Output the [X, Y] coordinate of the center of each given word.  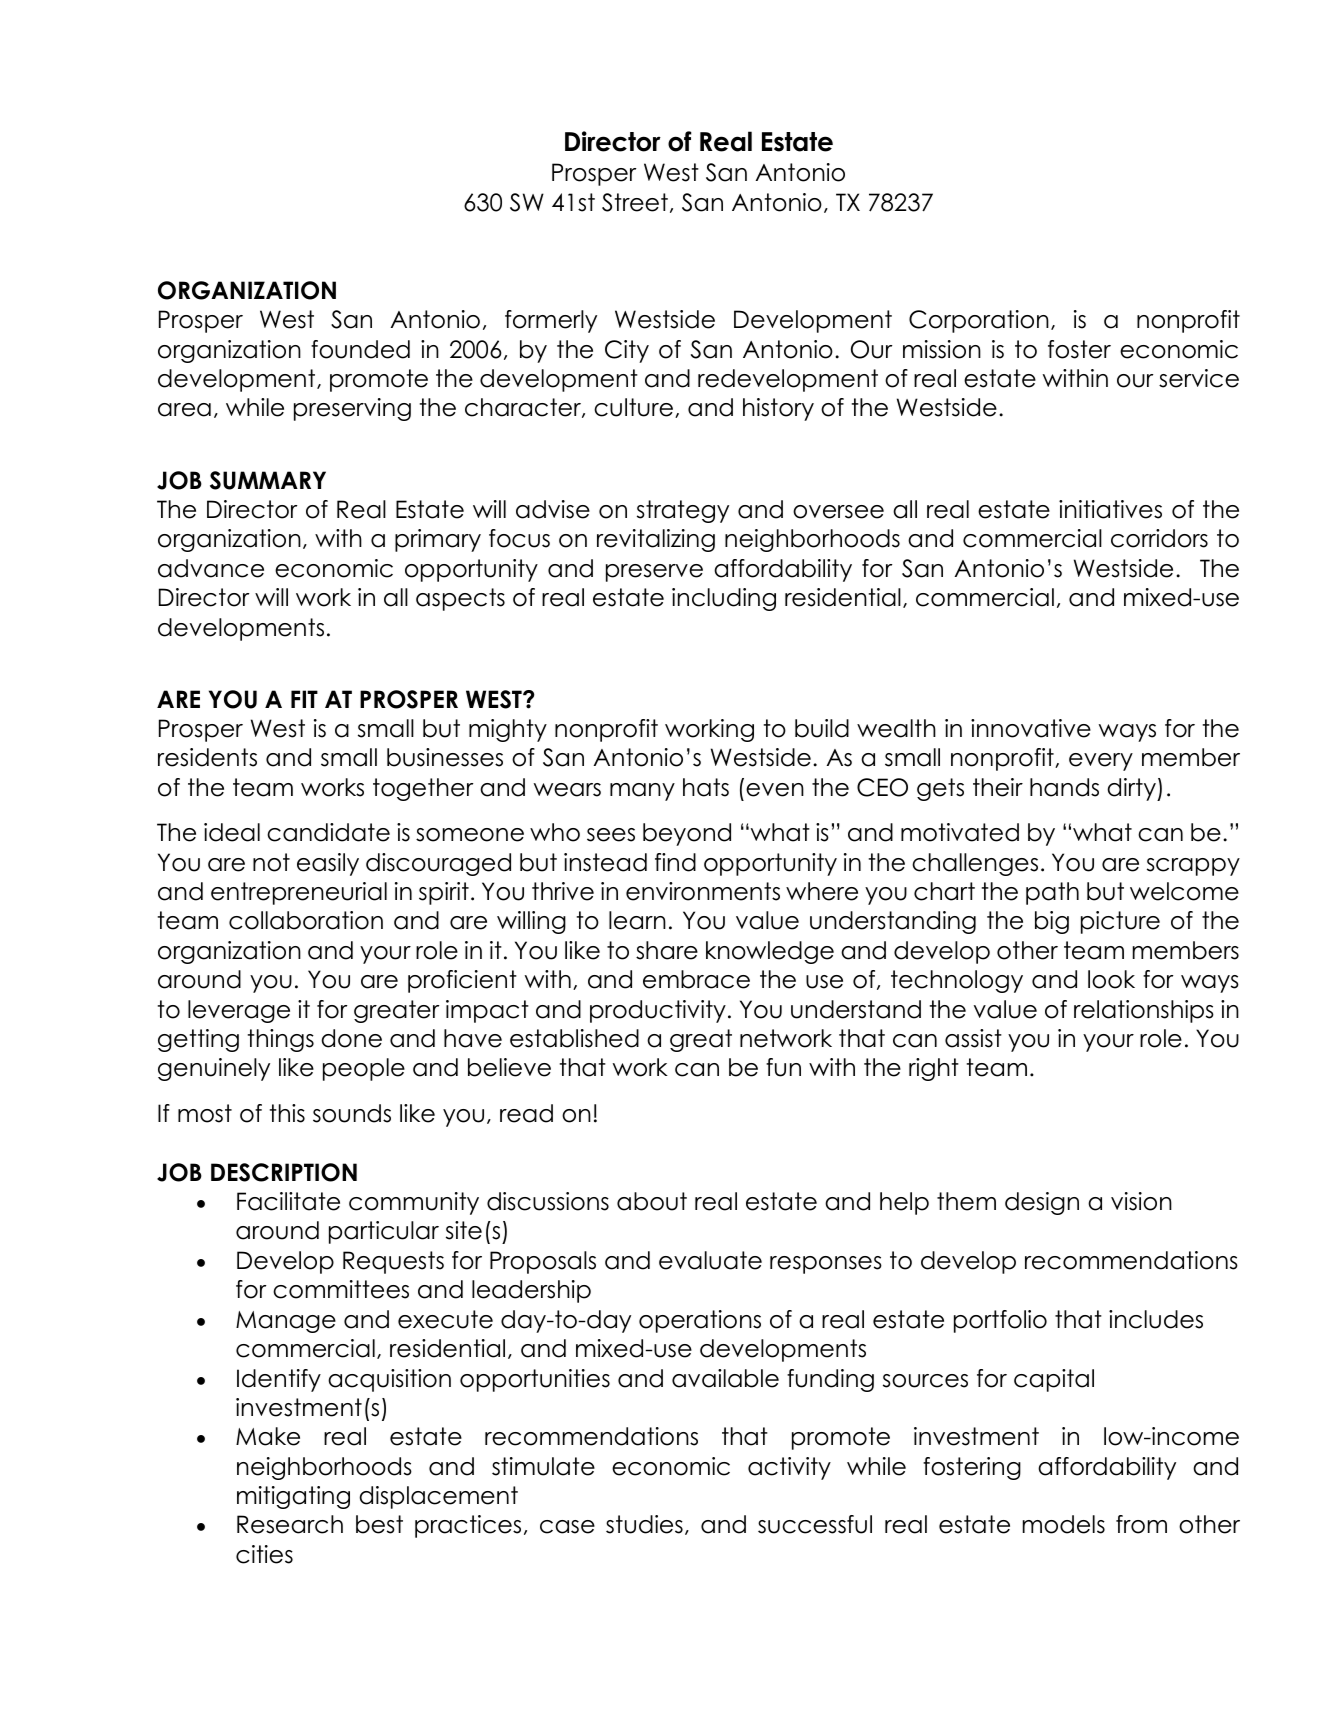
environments [703, 891]
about [652, 1201]
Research [290, 1524]
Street [635, 202]
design [1042, 1203]
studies [644, 1524]
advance [211, 568]
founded [360, 349]
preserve [654, 573]
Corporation [979, 321]
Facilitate [288, 1201]
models [1064, 1524]
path [1052, 893]
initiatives [1110, 509]
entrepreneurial [299, 893]
